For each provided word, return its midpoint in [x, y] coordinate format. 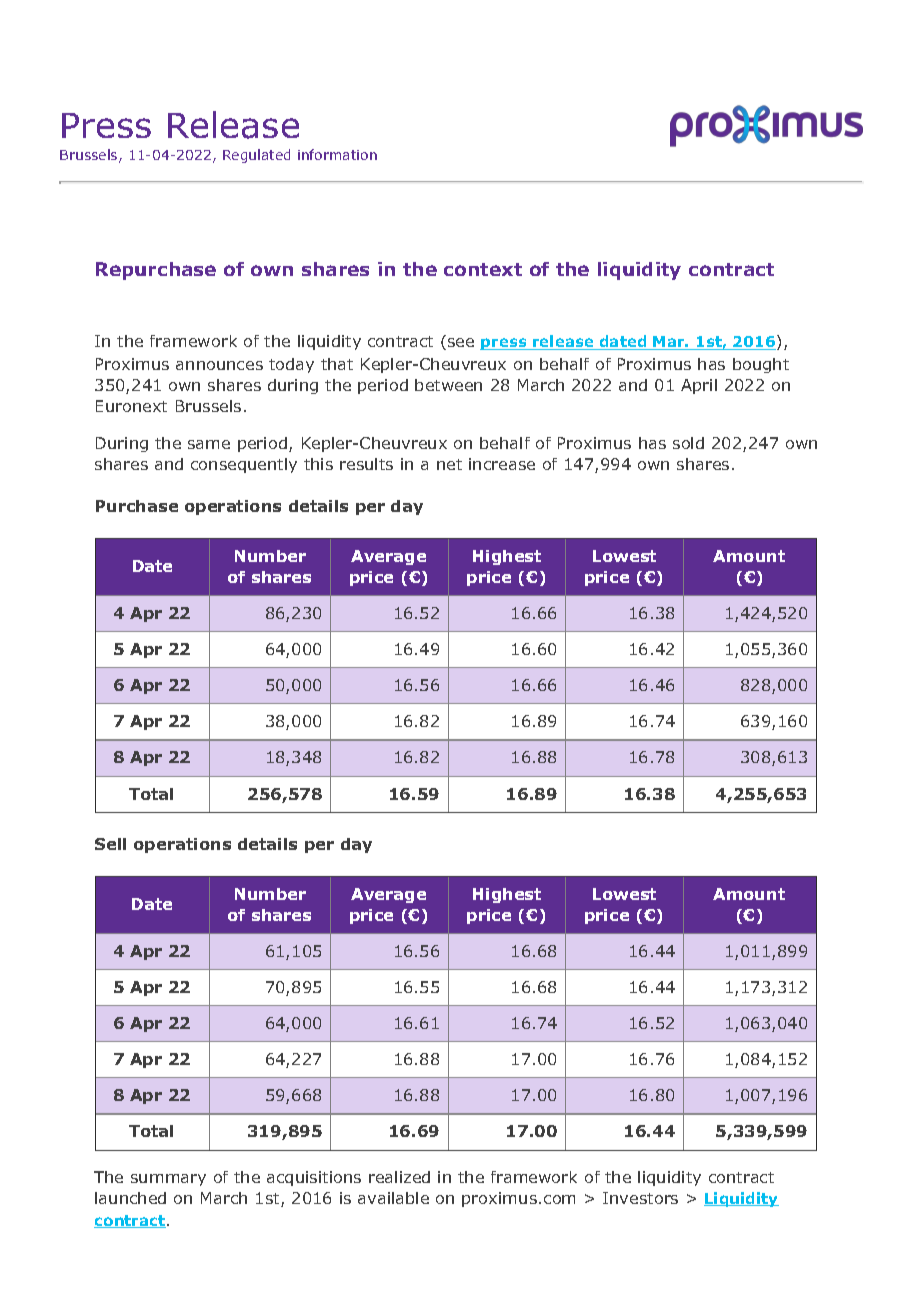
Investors [640, 1198]
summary [168, 1180]
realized [399, 1177]
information [337, 154]
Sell [110, 844]
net [449, 464]
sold [688, 443]
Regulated [256, 156]
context [483, 269]
